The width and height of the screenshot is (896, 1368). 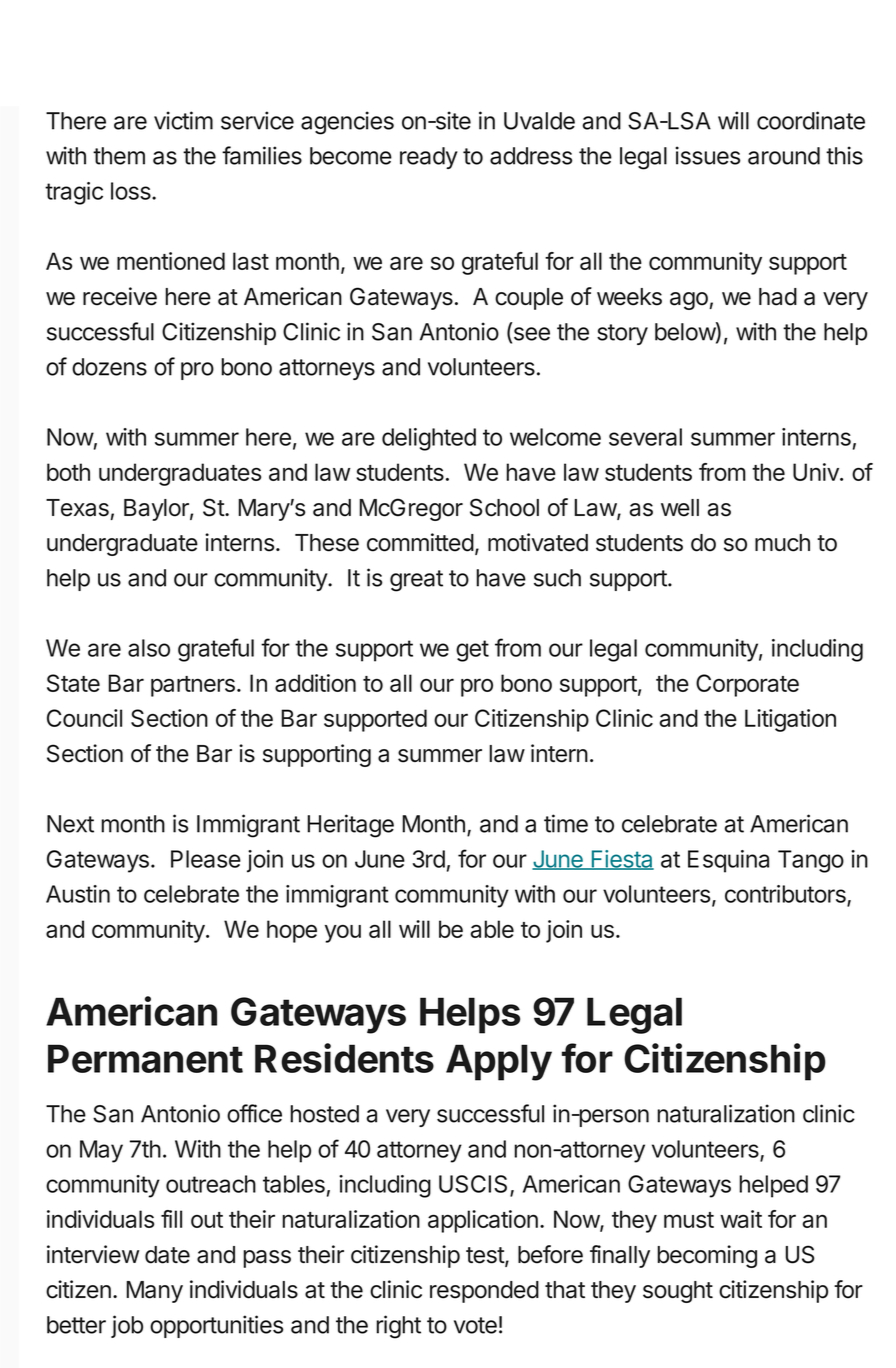 I want to click on responded, so click(x=484, y=1292).
